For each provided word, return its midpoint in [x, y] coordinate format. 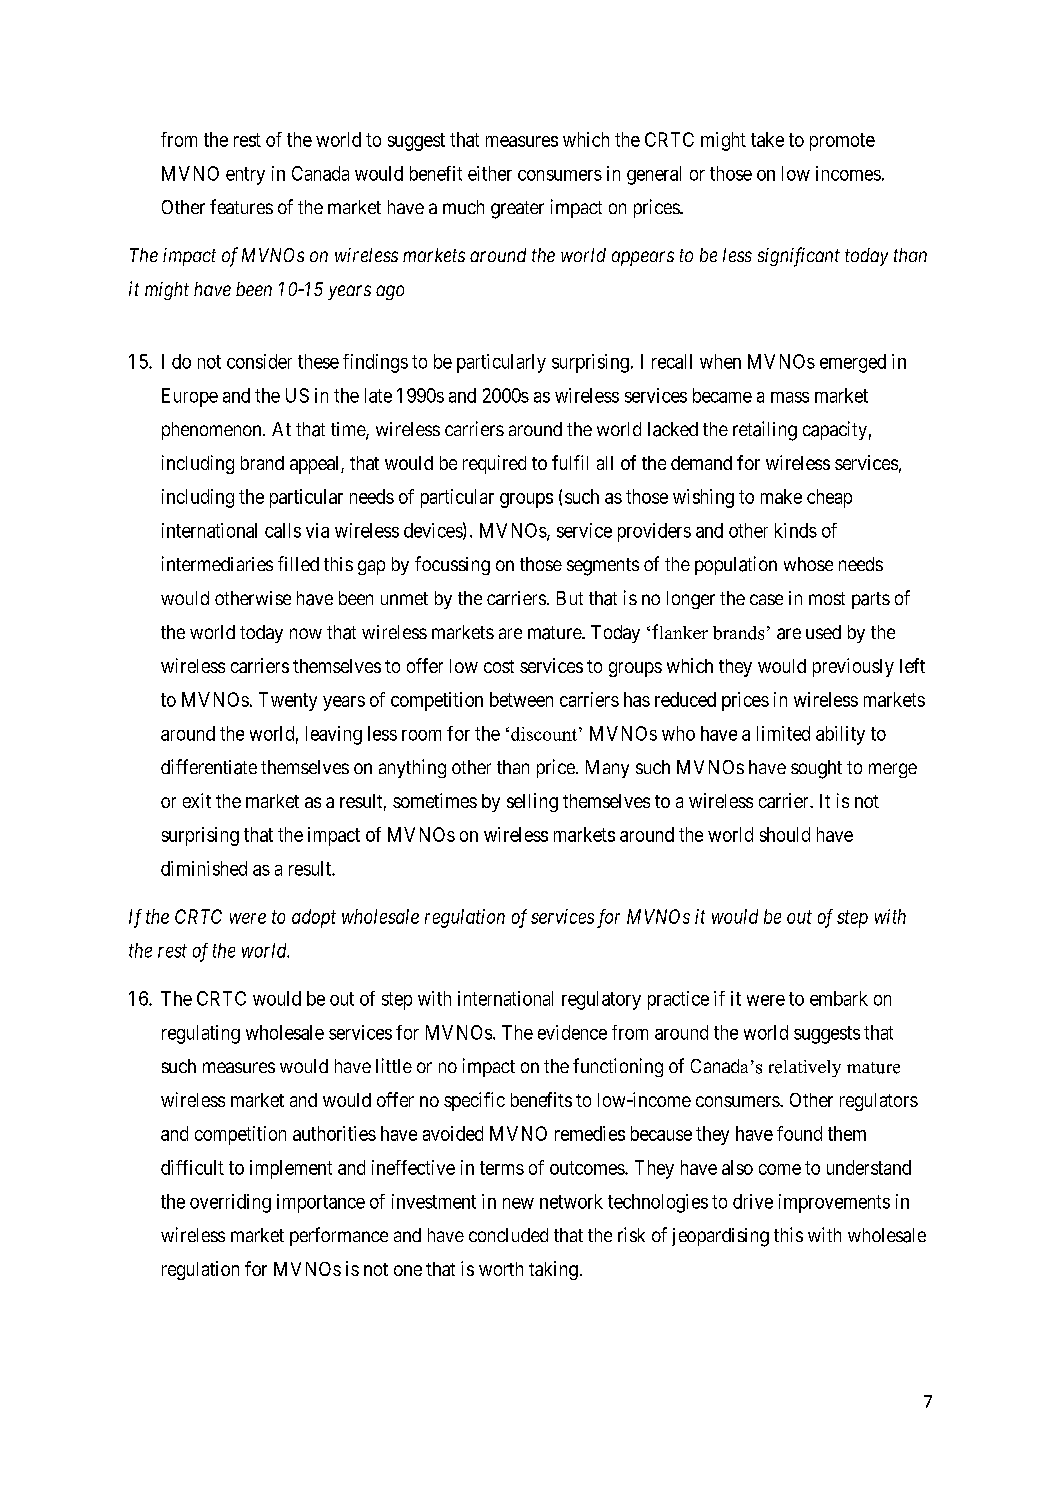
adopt [314, 918]
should [785, 834]
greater [517, 210]
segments [603, 567]
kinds [796, 530]
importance [321, 1203]
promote [842, 142]
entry [245, 176]
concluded [508, 1235]
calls [283, 530]
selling [532, 802]
